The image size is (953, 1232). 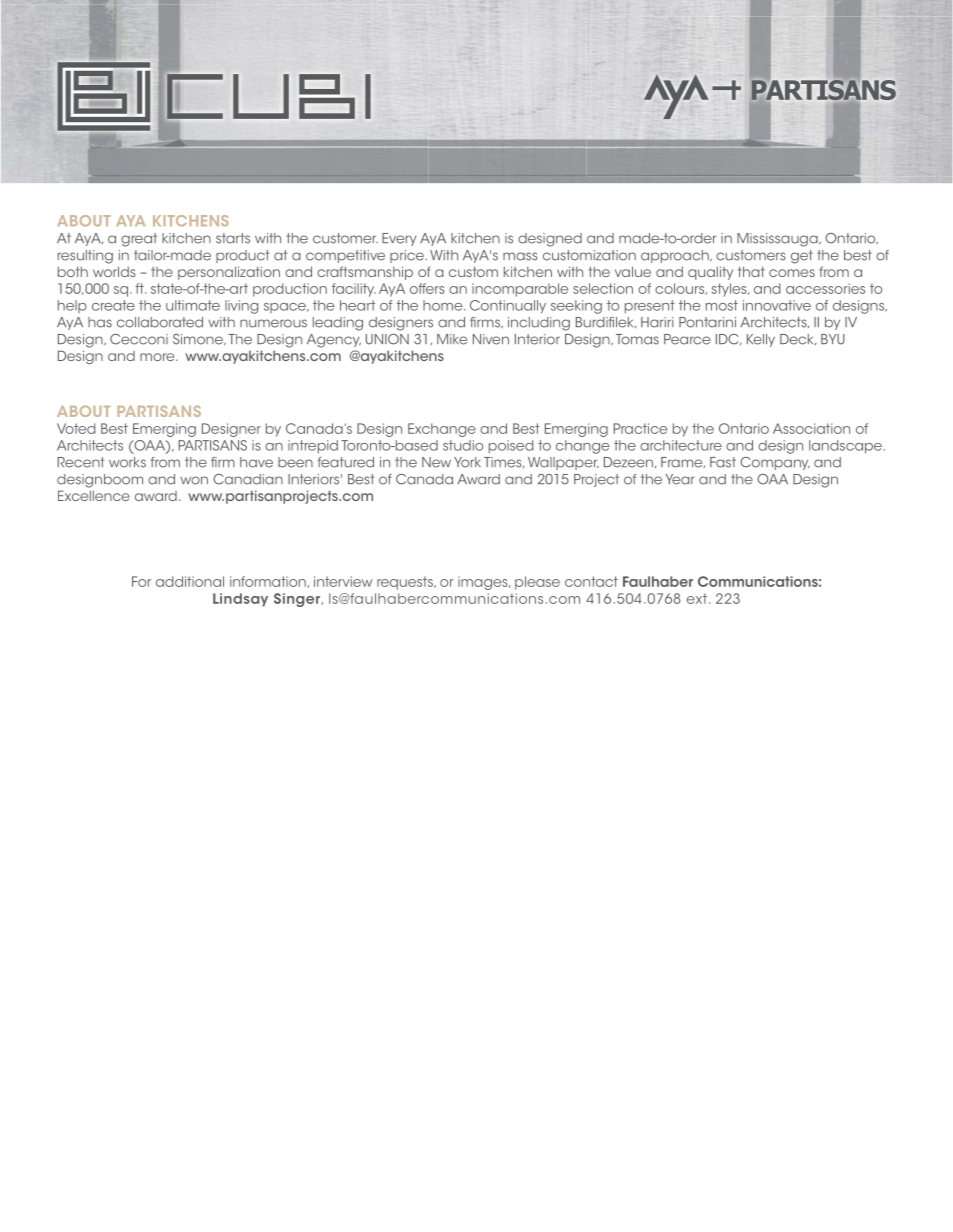 I want to click on price, so click(x=407, y=256).
